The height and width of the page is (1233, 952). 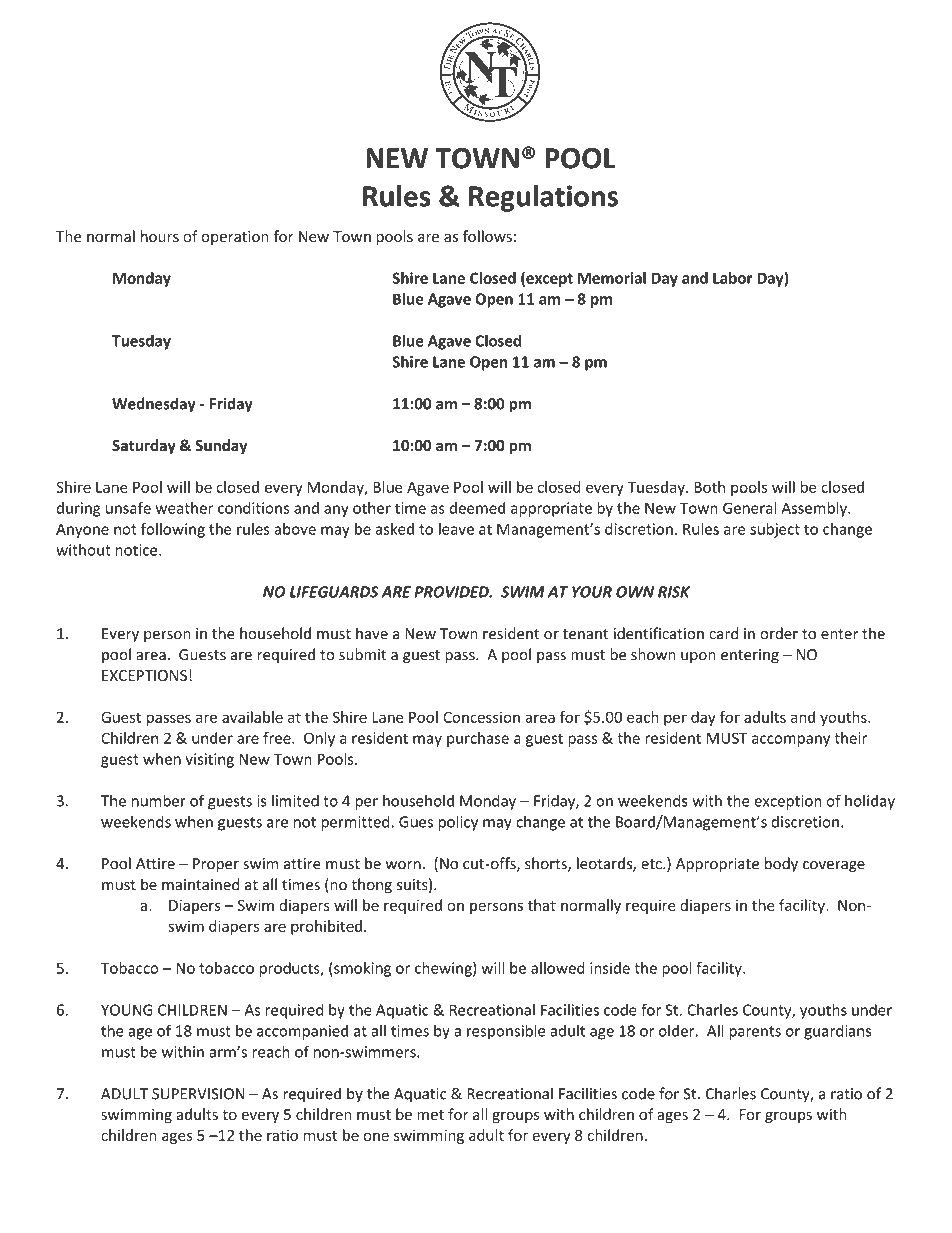 What do you see at coordinates (755, 1033) in the page?
I see `parents` at bounding box center [755, 1033].
